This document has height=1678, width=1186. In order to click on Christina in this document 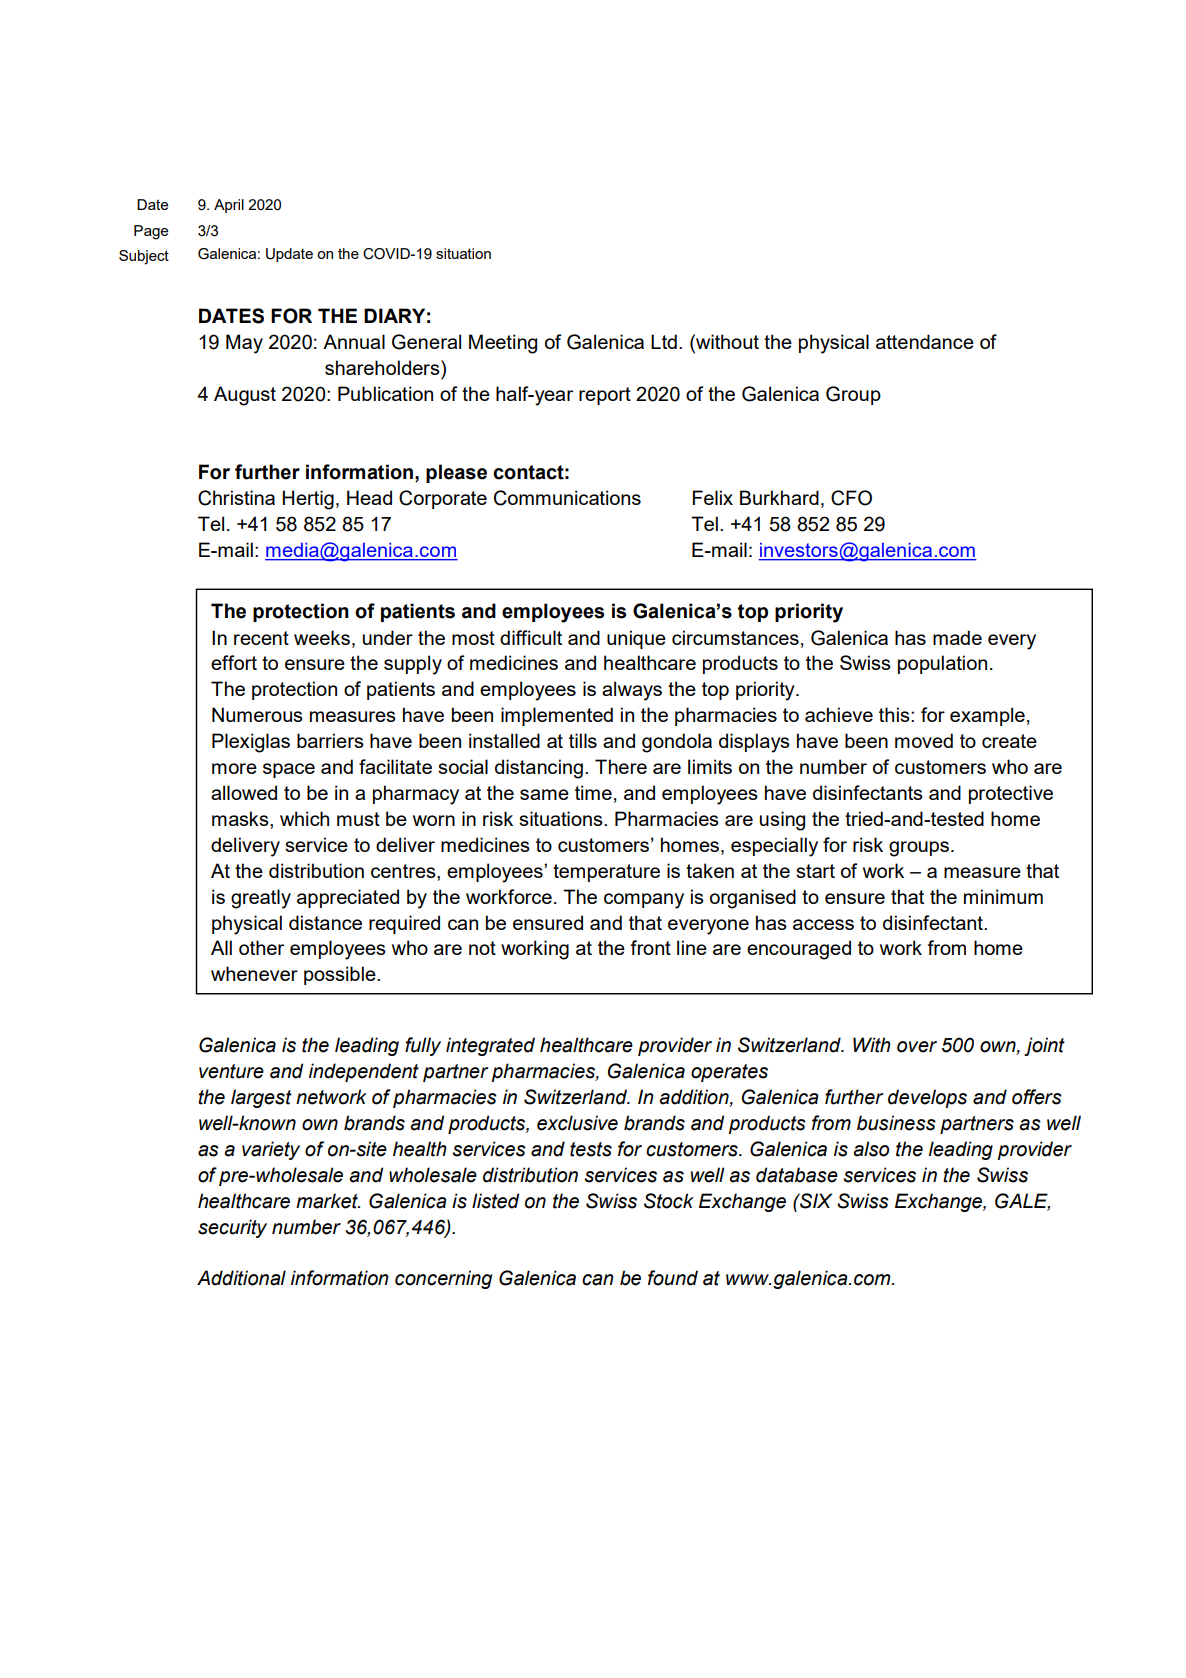, I will do `click(236, 498)`.
